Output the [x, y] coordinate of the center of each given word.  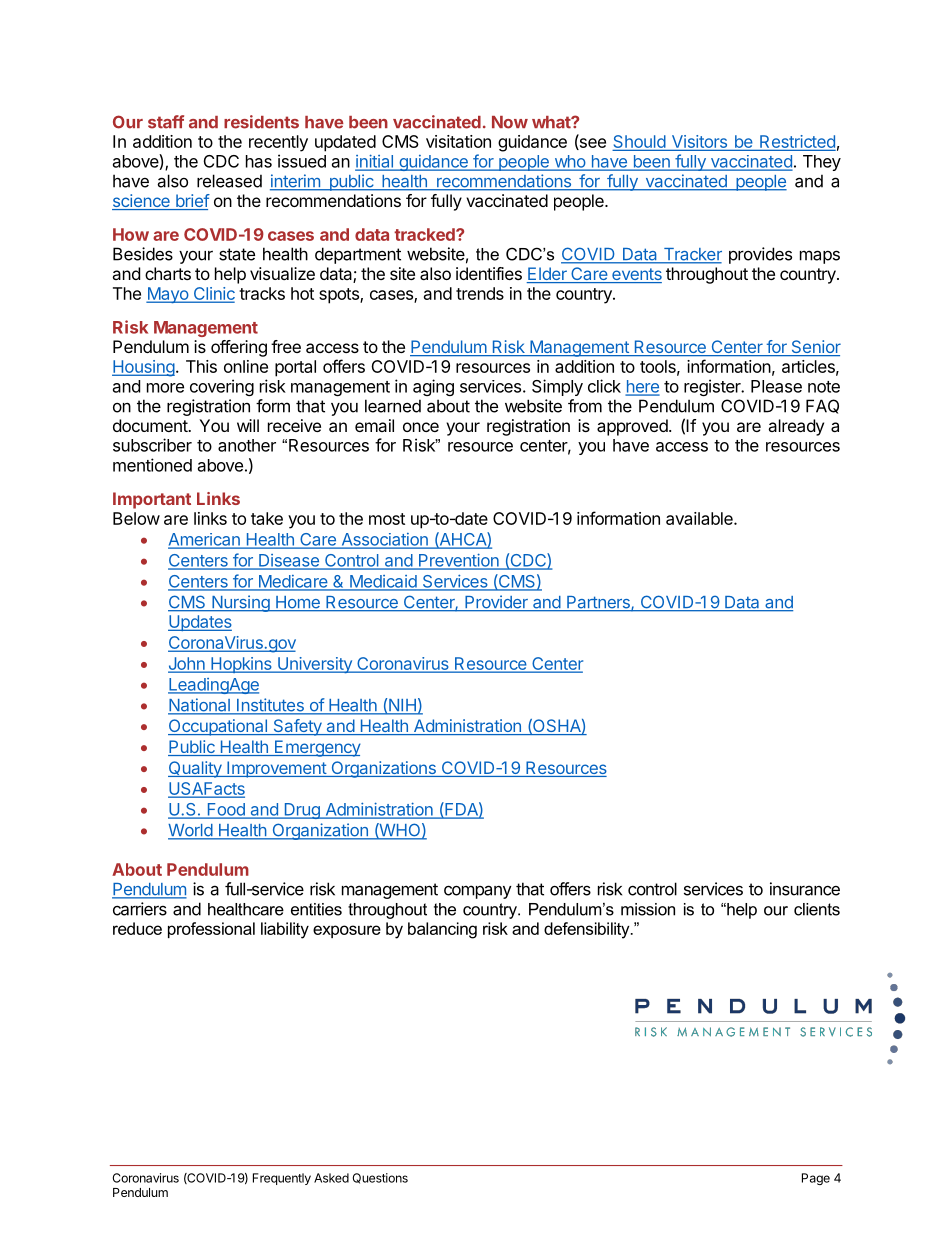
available [700, 518]
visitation [458, 141]
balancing [442, 930]
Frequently [282, 1179]
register [713, 387]
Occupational [218, 727]
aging [433, 387]
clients [817, 909]
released [229, 181]
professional [211, 930]
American [205, 540]
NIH [402, 706]
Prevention [458, 561]
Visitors [699, 143]
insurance [805, 889]
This [201, 366]
